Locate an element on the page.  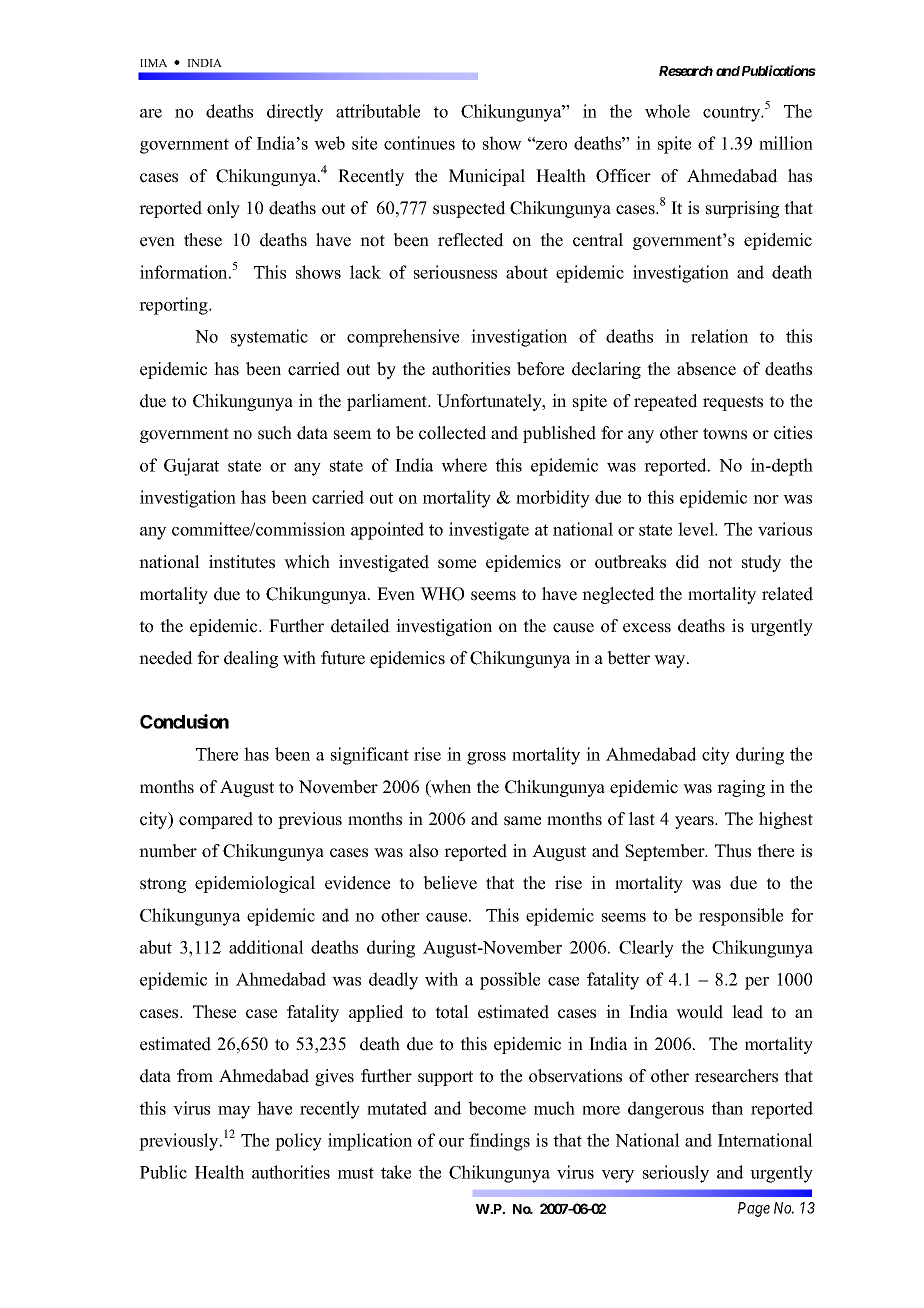
whole is located at coordinates (667, 111).
